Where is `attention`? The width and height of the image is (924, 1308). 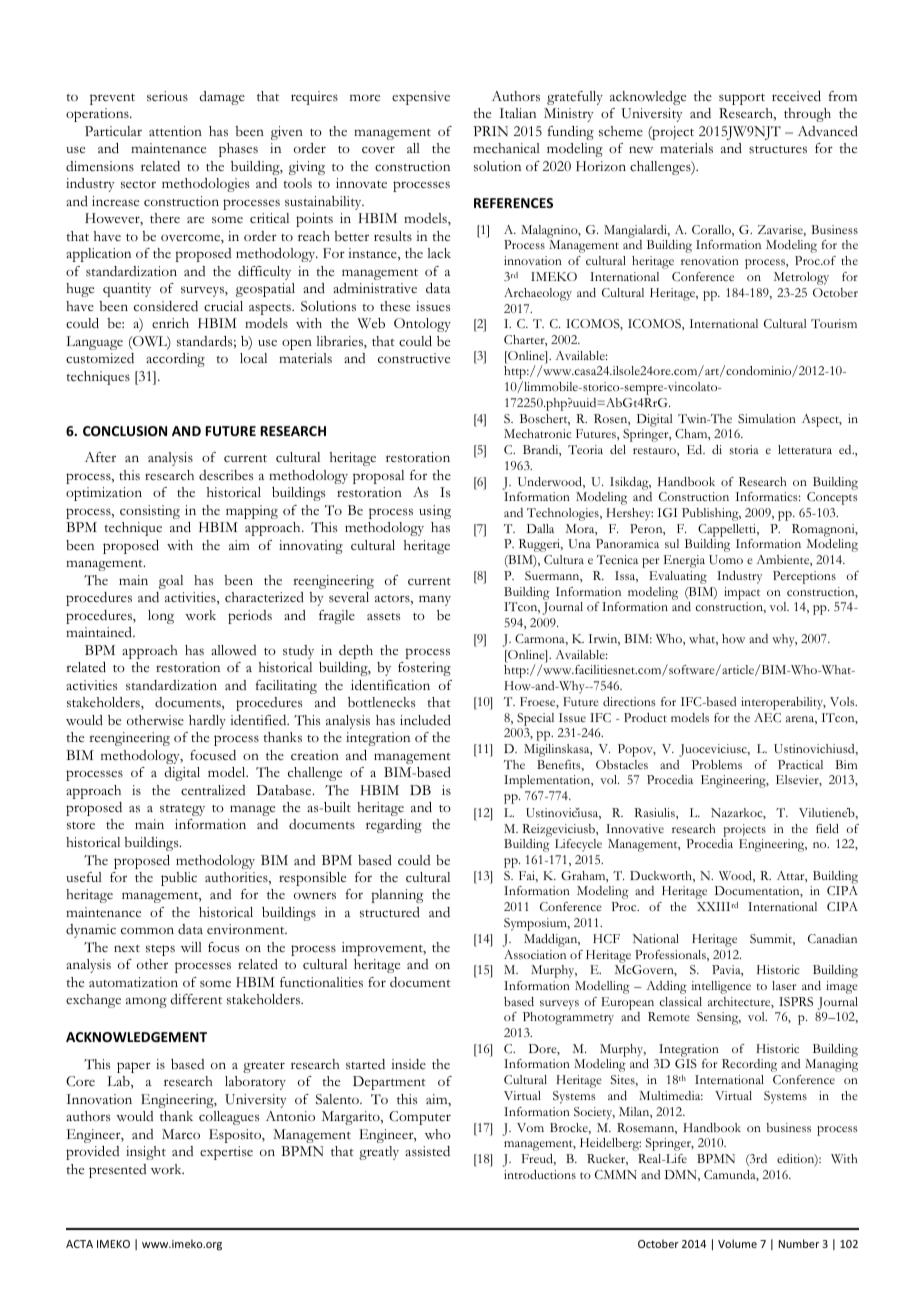 attention is located at coordinates (175, 131).
